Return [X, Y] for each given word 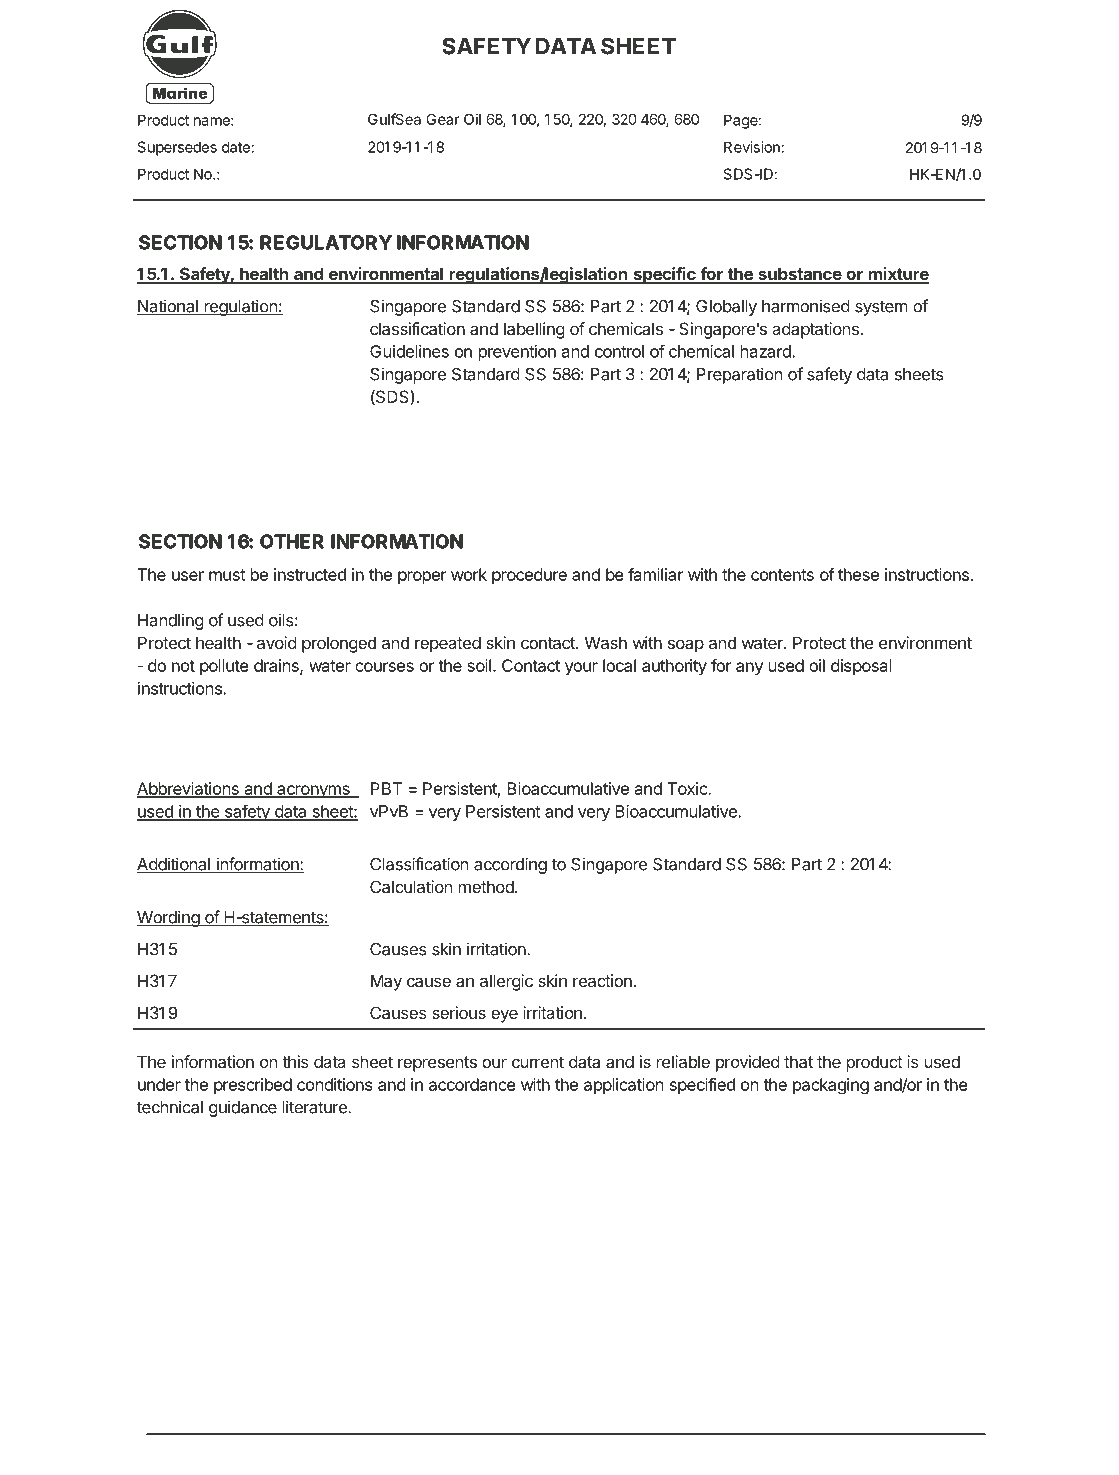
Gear [443, 119]
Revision [753, 147]
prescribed [253, 1086]
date [237, 147]
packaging [831, 1086]
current [538, 1062]
